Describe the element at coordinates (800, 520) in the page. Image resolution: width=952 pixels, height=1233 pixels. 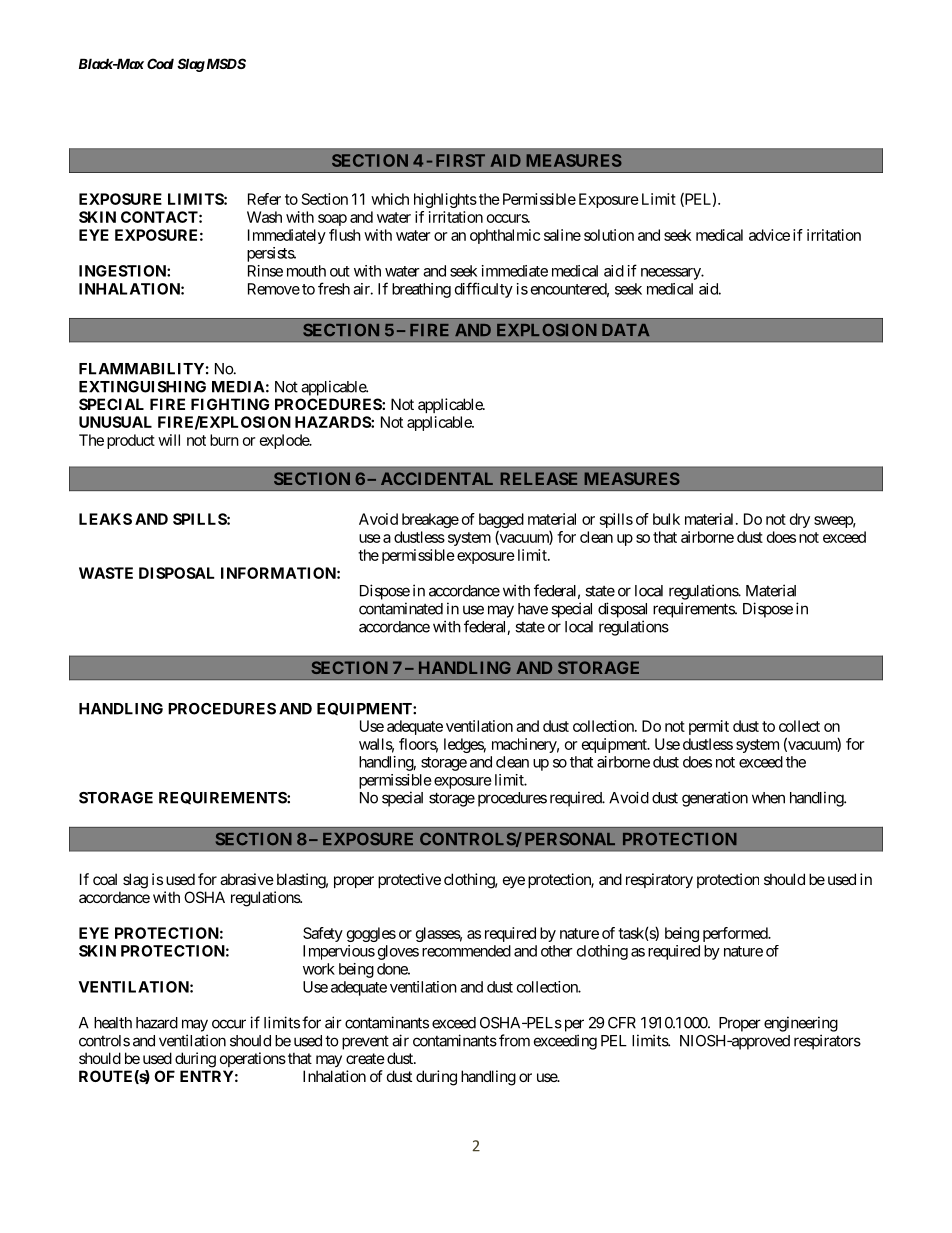
I see `dry` at that location.
